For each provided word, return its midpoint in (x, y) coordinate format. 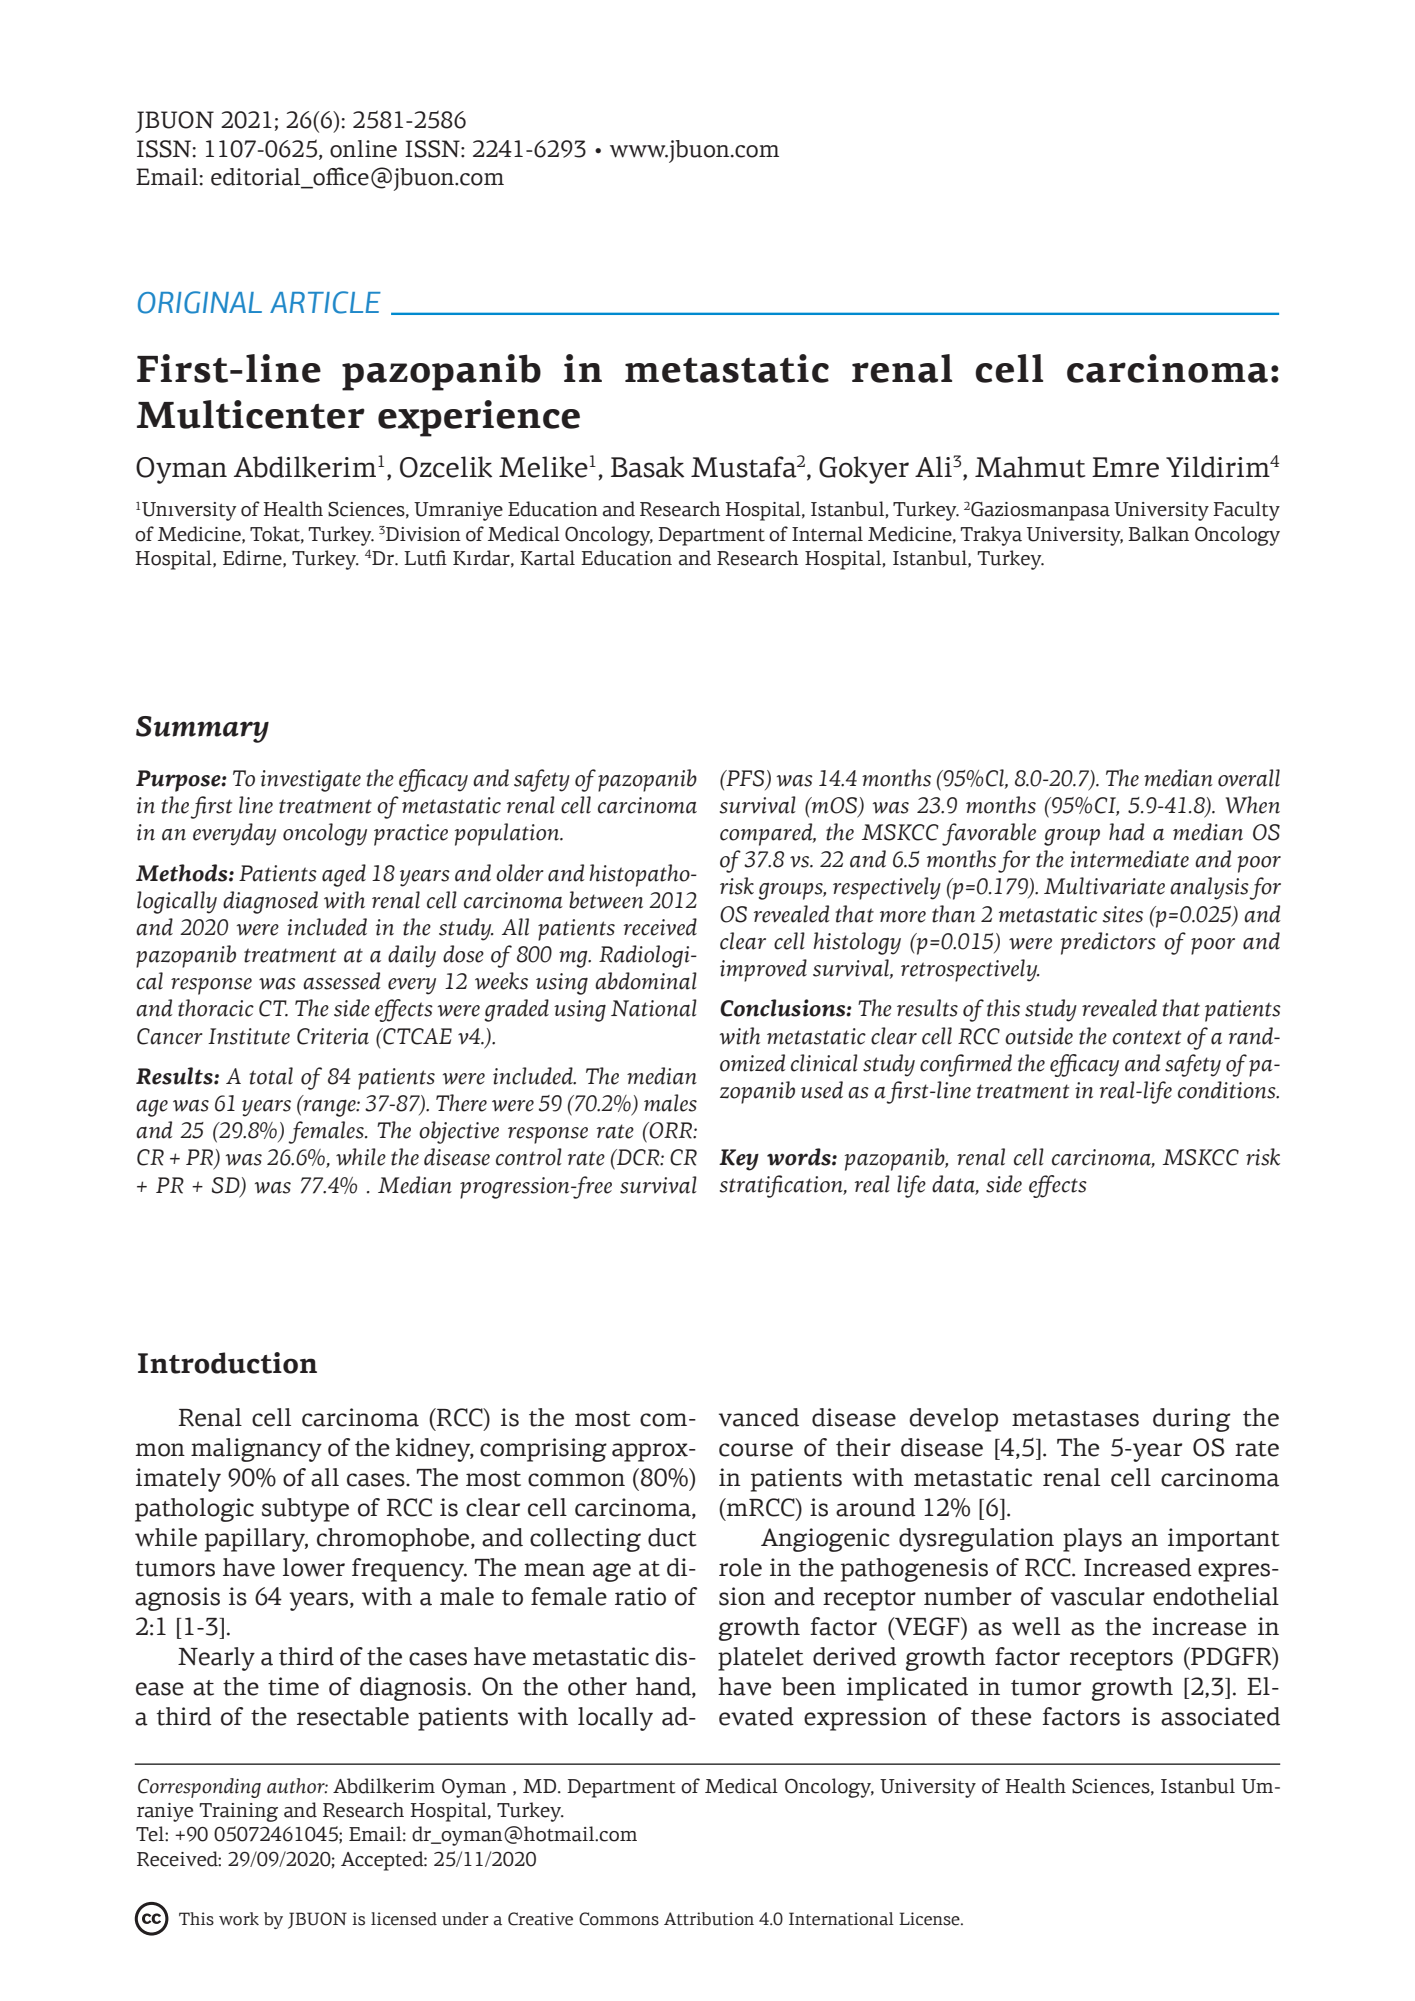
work (239, 1919)
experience (479, 418)
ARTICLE (325, 302)
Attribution (709, 1919)
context (1147, 1037)
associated (1220, 1716)
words (800, 1157)
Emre (1125, 467)
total (271, 1076)
